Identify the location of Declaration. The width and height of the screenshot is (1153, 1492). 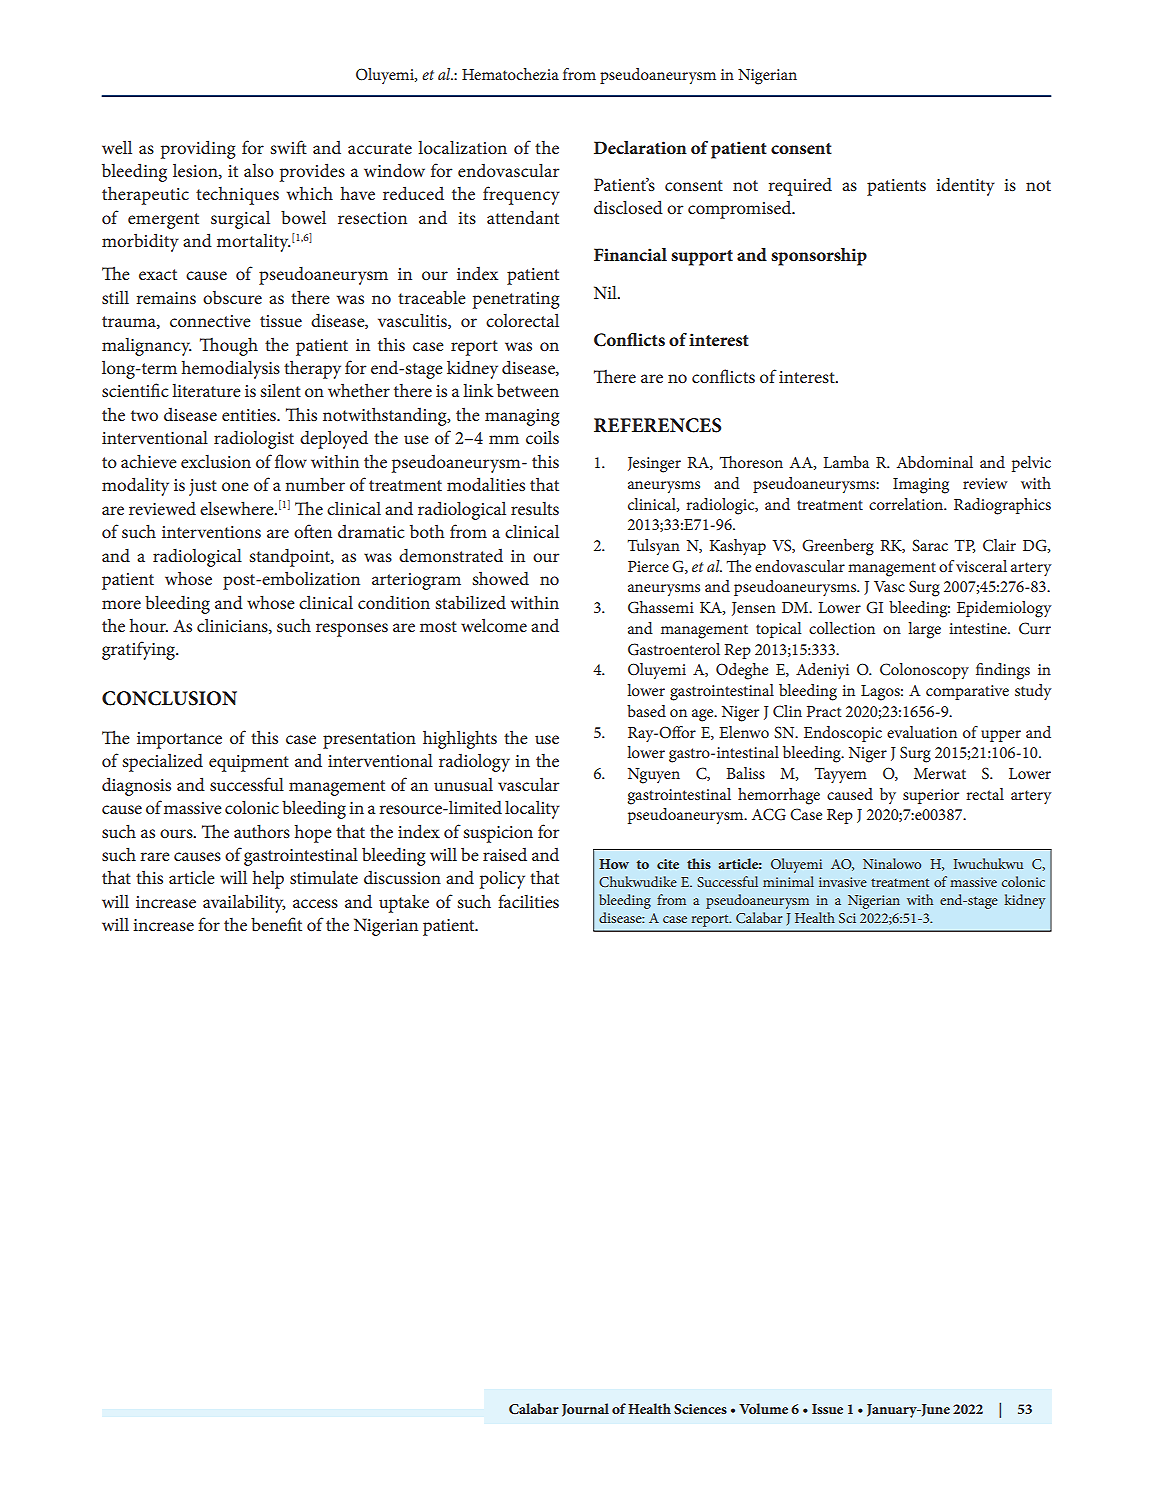
(640, 147).
